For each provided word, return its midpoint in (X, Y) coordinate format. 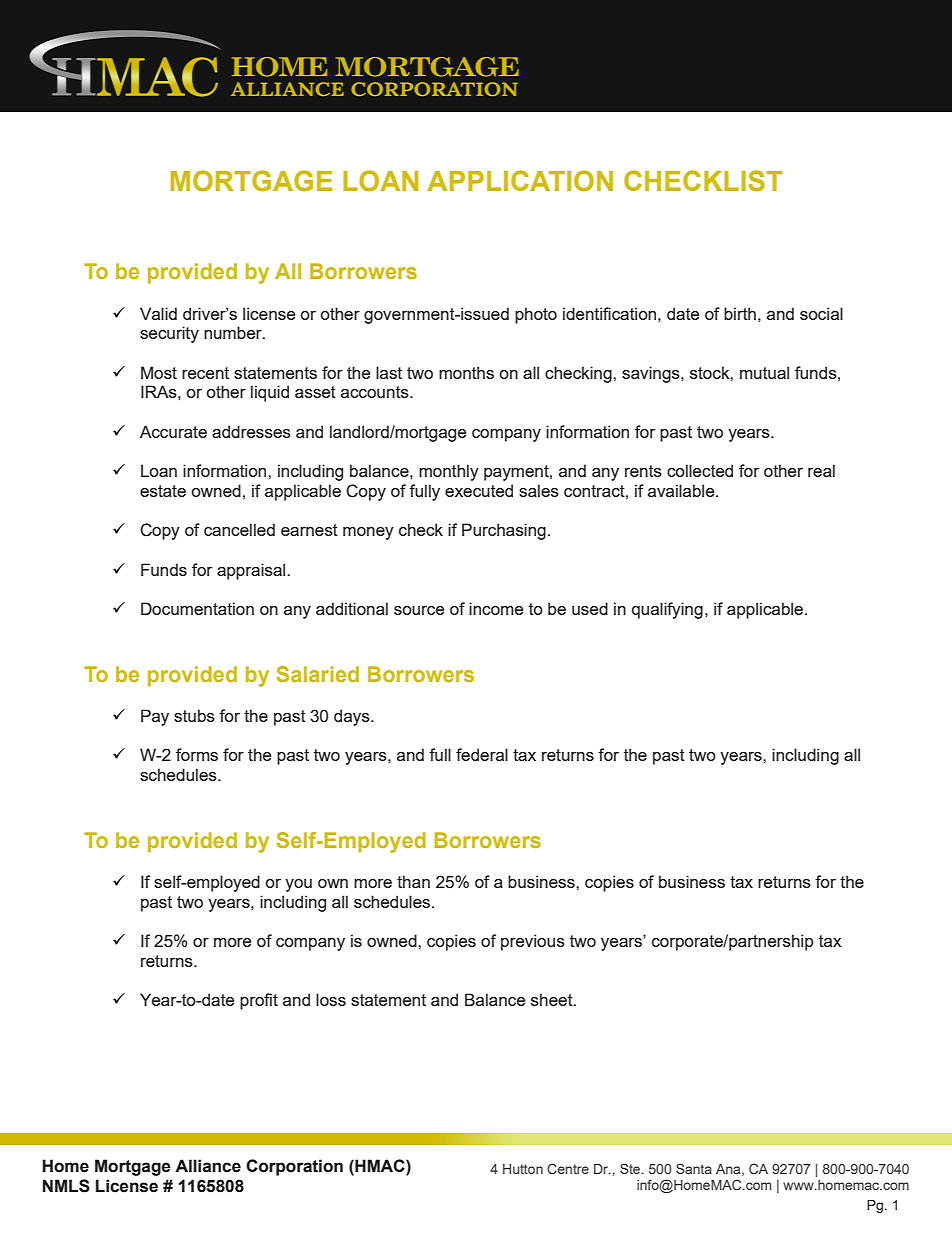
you (298, 885)
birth (740, 313)
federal (482, 754)
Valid (158, 313)
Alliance (208, 1166)
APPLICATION (520, 181)
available (682, 490)
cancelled (239, 529)
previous (533, 942)
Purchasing (504, 531)
